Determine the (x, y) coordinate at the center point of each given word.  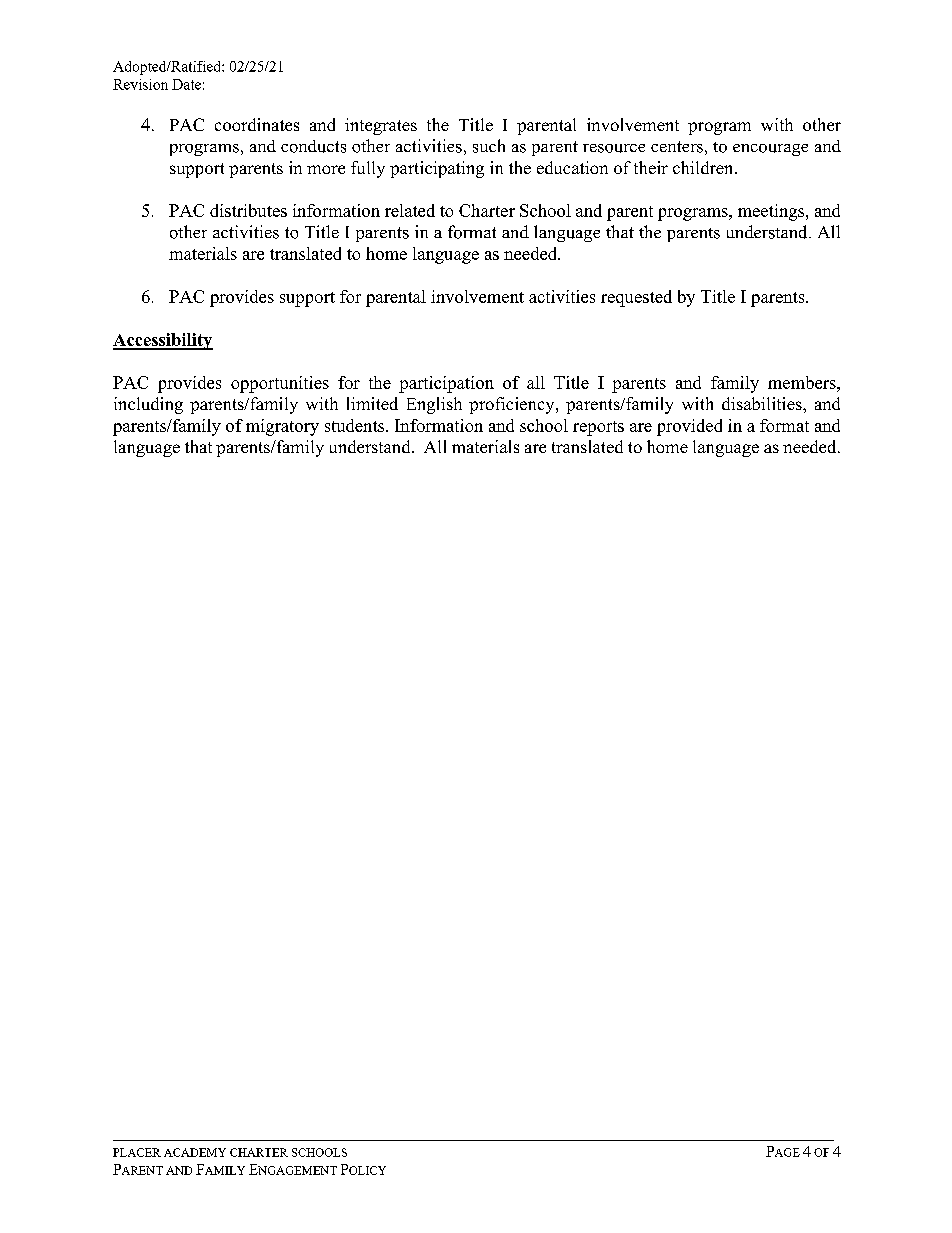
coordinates (257, 124)
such (489, 146)
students (356, 425)
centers (677, 147)
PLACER (137, 1152)
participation (446, 384)
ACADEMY (195, 1152)
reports (598, 428)
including (148, 405)
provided (689, 427)
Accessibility (163, 341)
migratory (282, 427)
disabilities (763, 403)
